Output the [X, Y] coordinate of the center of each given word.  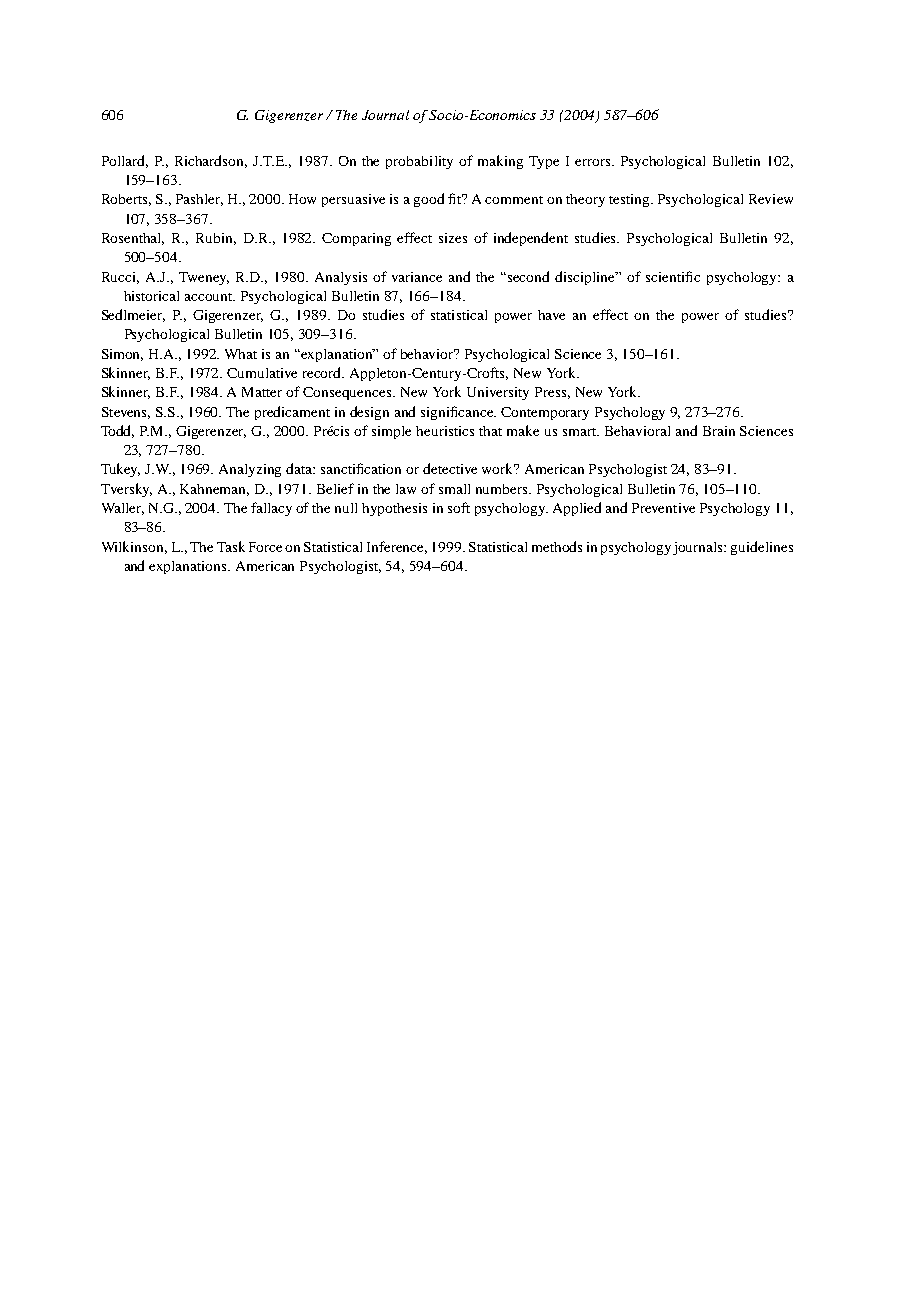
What [241, 354]
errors [594, 162]
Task [231, 546]
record [323, 372]
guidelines [762, 548]
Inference [397, 547]
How [302, 199]
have [551, 315]
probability [419, 162]
